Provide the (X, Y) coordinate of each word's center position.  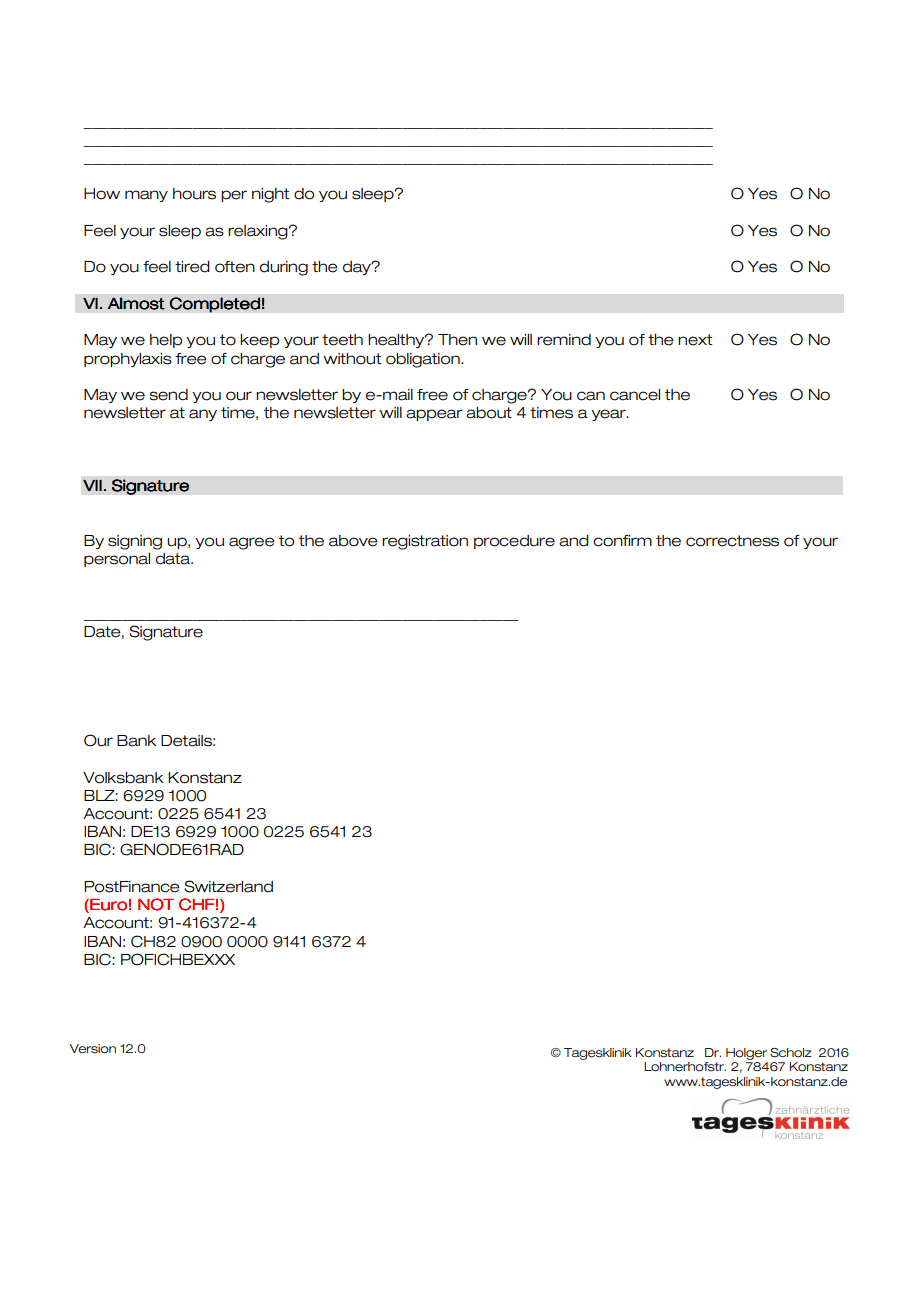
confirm (622, 541)
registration (425, 542)
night (270, 195)
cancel (635, 395)
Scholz (791, 1053)
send (168, 395)
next (695, 340)
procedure (514, 542)
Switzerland (228, 886)
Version (93, 1049)
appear (434, 415)
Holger (746, 1054)
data (174, 559)
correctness (732, 541)
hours (194, 194)
